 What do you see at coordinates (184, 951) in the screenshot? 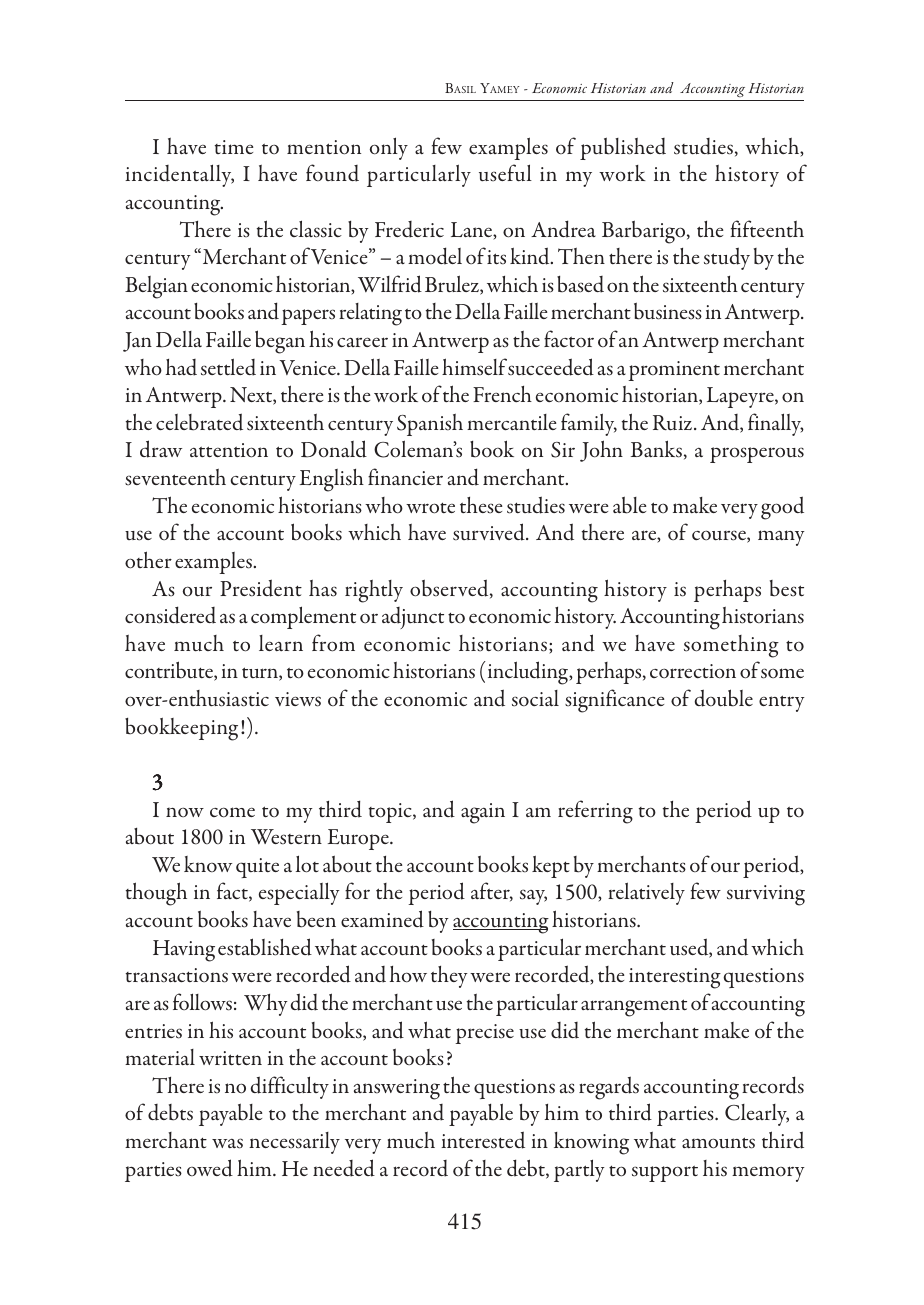
I see `Having` at bounding box center [184, 951].
